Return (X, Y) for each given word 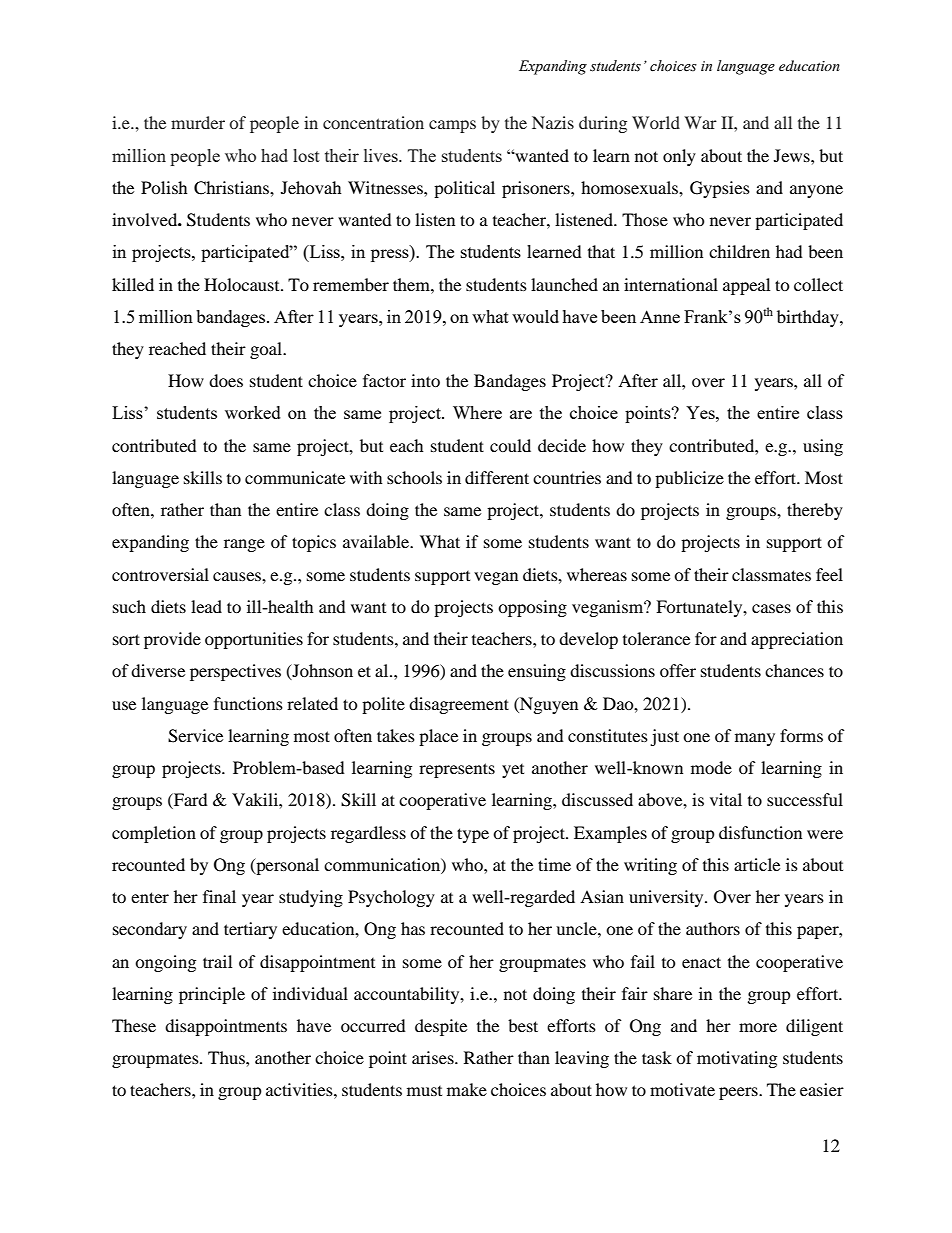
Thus (227, 1057)
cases (771, 608)
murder (198, 122)
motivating (737, 1059)
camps (452, 126)
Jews (793, 155)
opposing (532, 608)
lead (206, 606)
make (467, 1089)
